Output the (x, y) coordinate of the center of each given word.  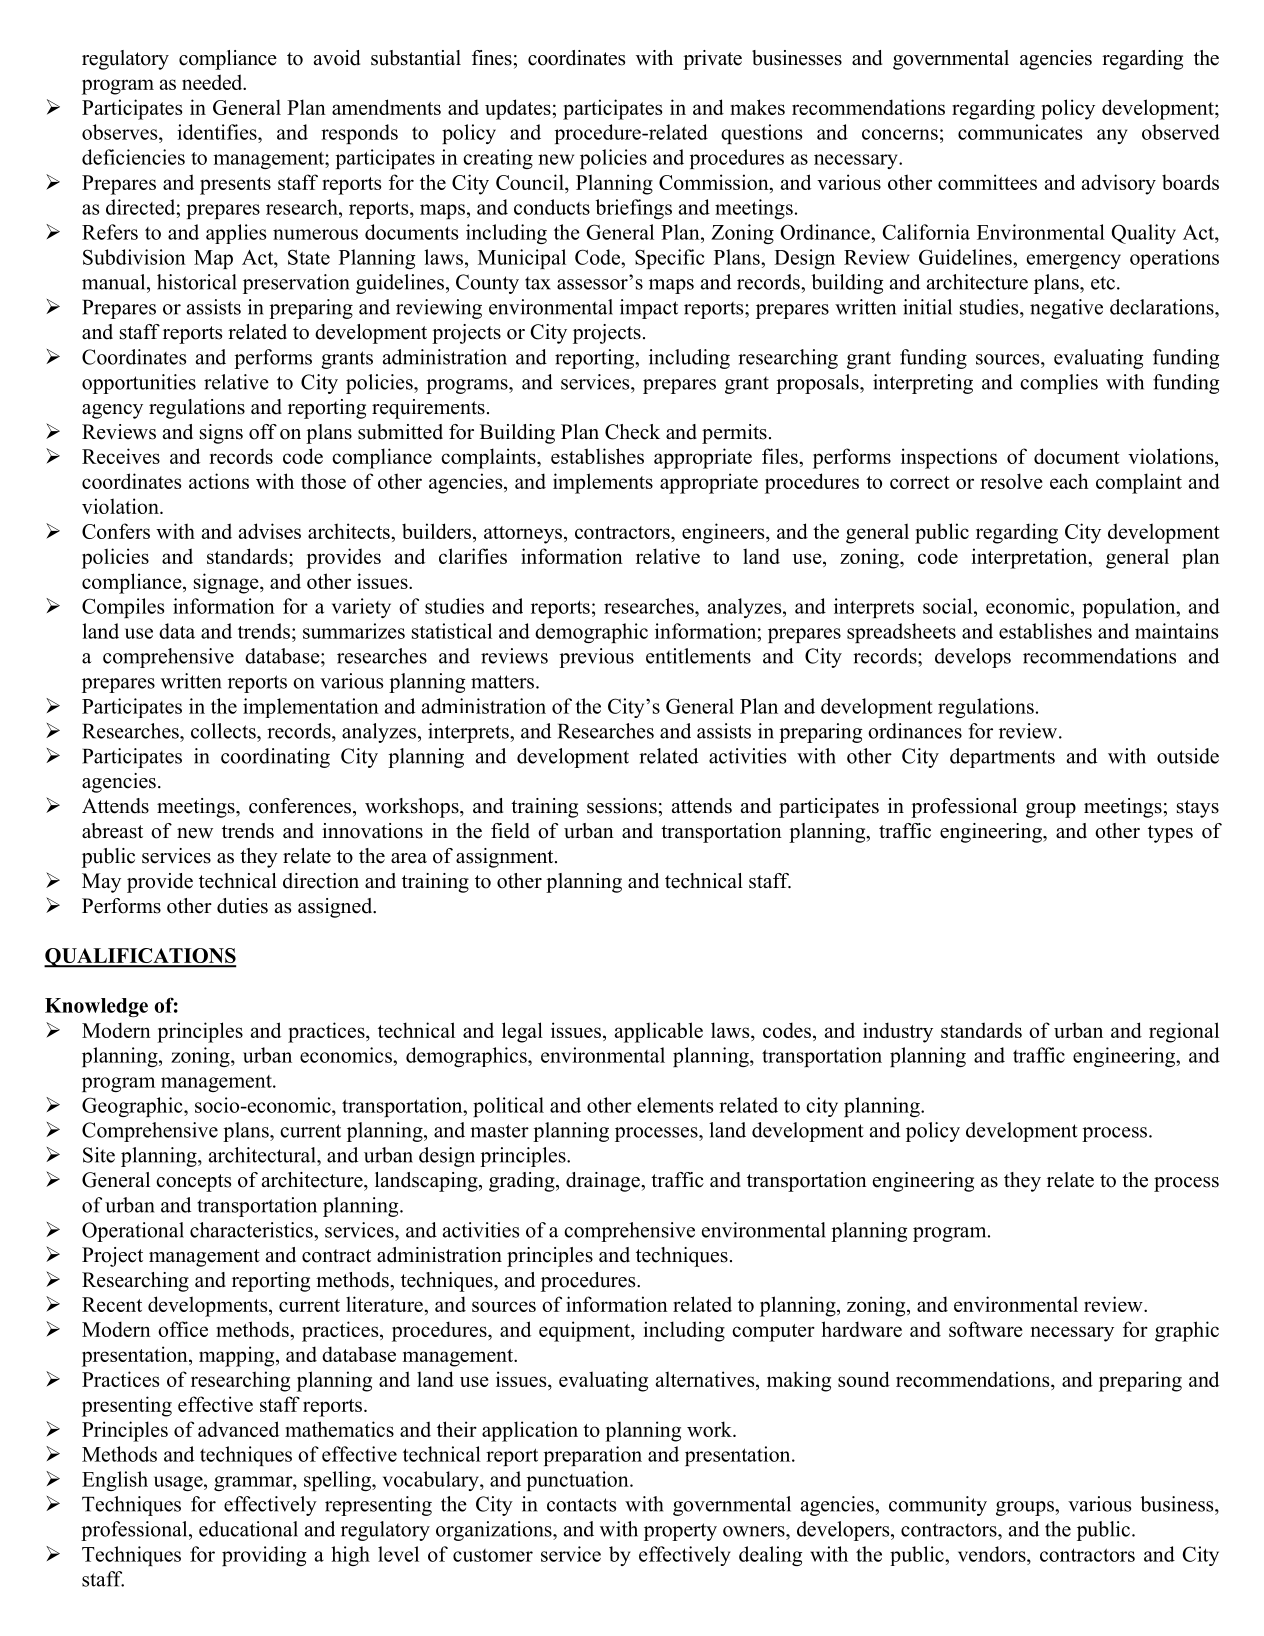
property (680, 1532)
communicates (1020, 132)
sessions (622, 806)
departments (1002, 758)
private (712, 60)
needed (213, 82)
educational (248, 1529)
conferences (301, 806)
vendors (993, 1554)
